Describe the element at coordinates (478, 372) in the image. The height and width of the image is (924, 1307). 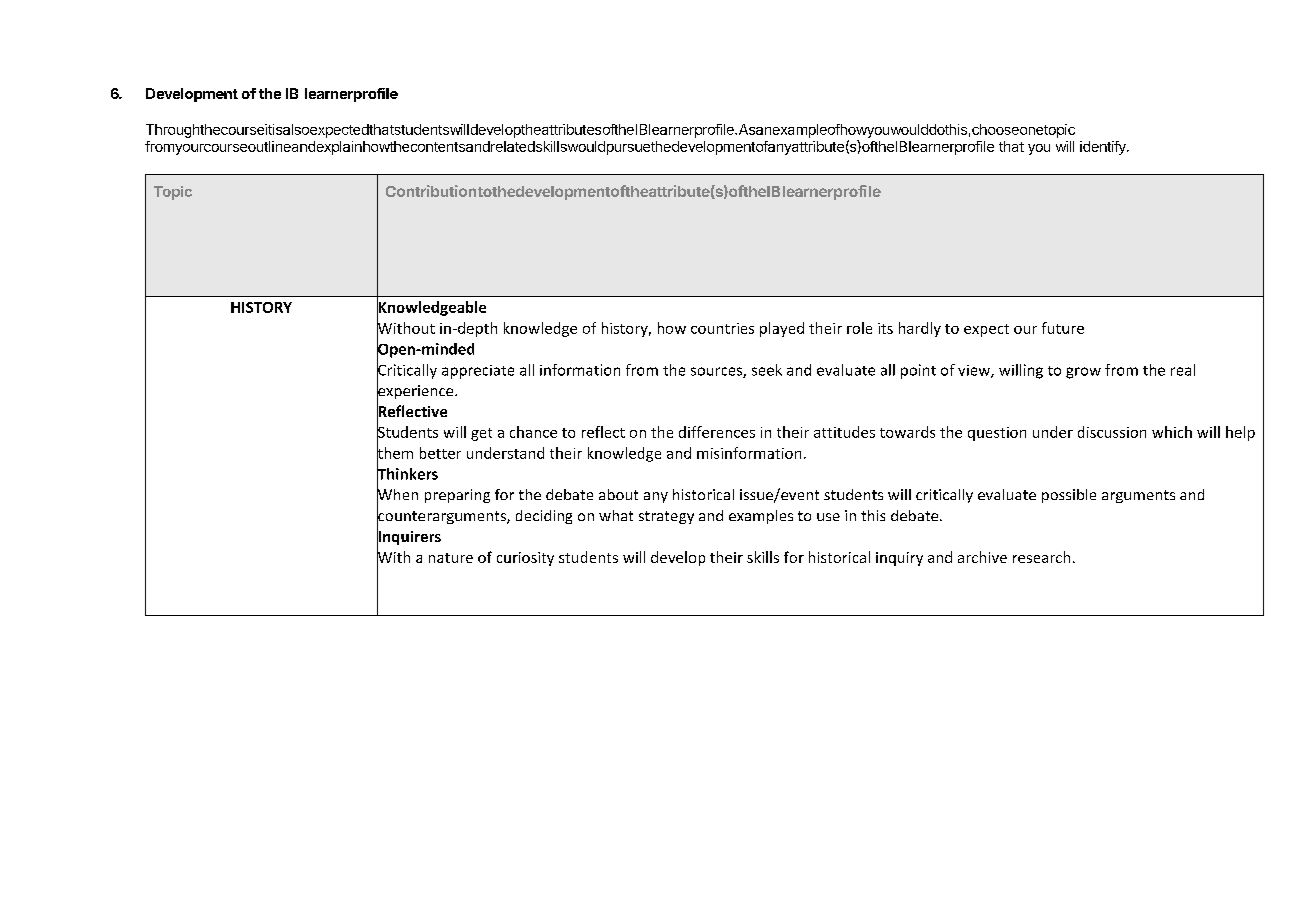
I see `appreciate` at that location.
